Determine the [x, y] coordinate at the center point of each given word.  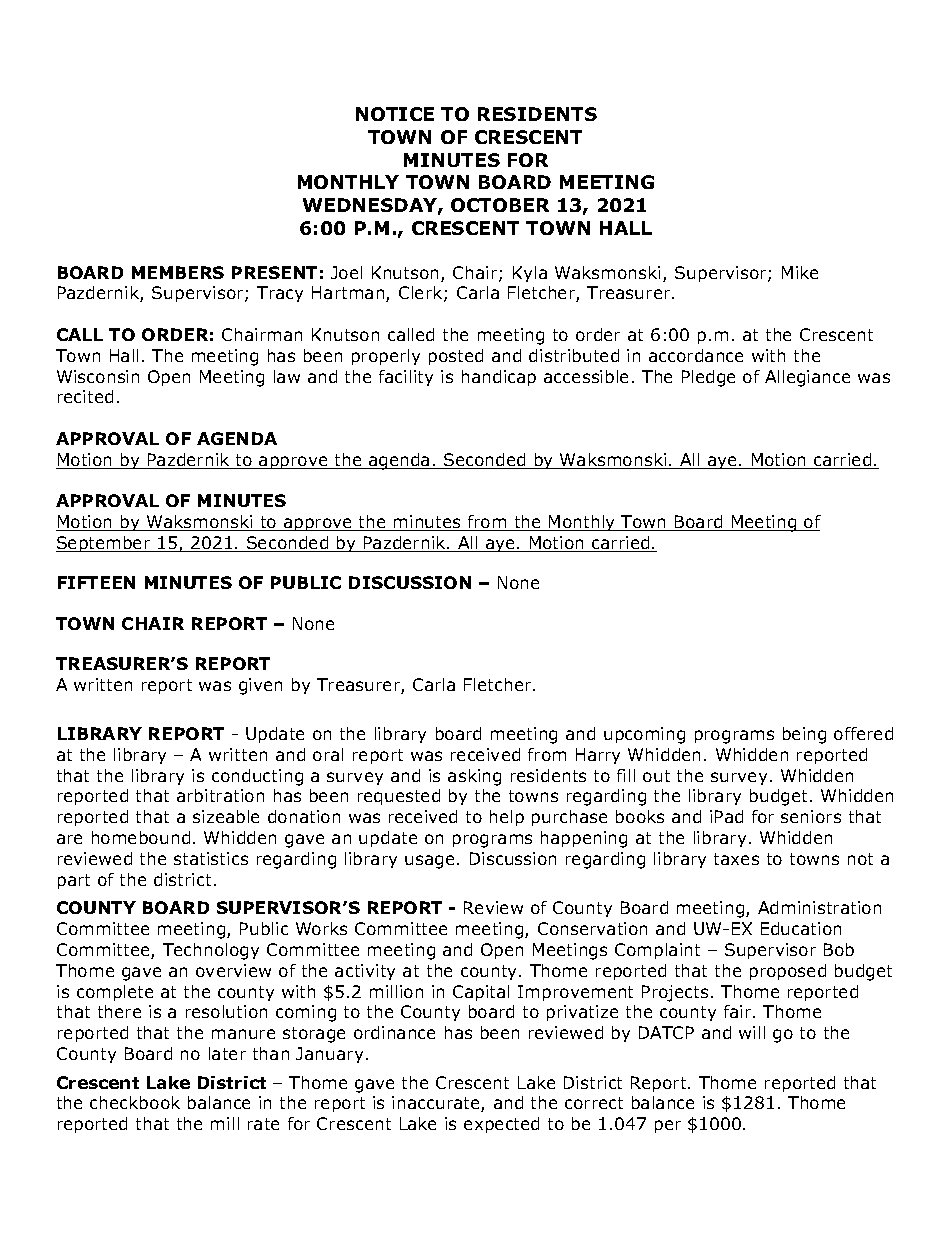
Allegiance [807, 378]
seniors [811, 816]
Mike [800, 272]
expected [501, 1125]
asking [474, 777]
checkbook [135, 1102]
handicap [499, 378]
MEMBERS [178, 272]
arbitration [220, 795]
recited [85, 396]
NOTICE [395, 114]
